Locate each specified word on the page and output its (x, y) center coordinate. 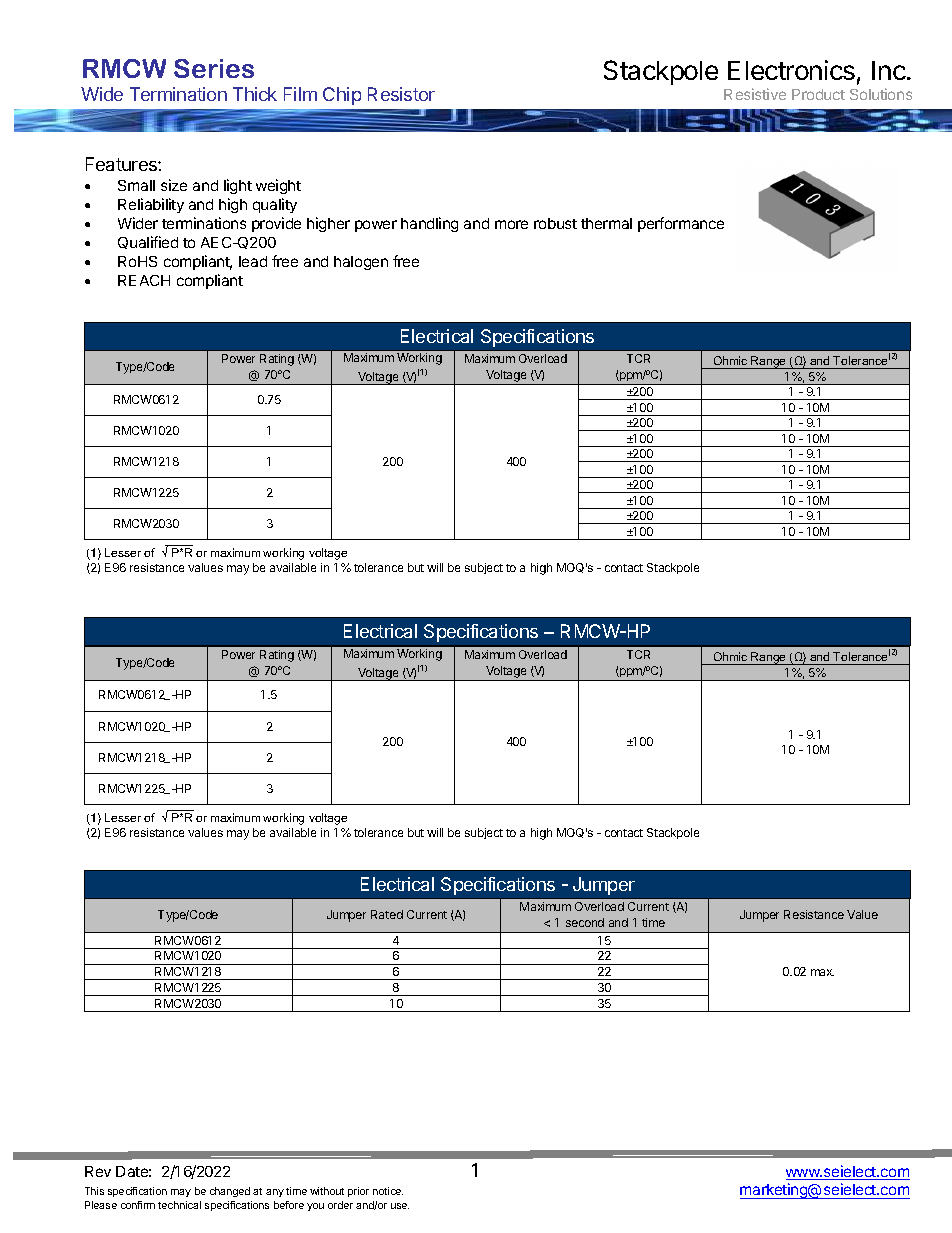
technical (179, 1205)
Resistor (401, 94)
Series (214, 68)
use (400, 1206)
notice (388, 1191)
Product (818, 94)
